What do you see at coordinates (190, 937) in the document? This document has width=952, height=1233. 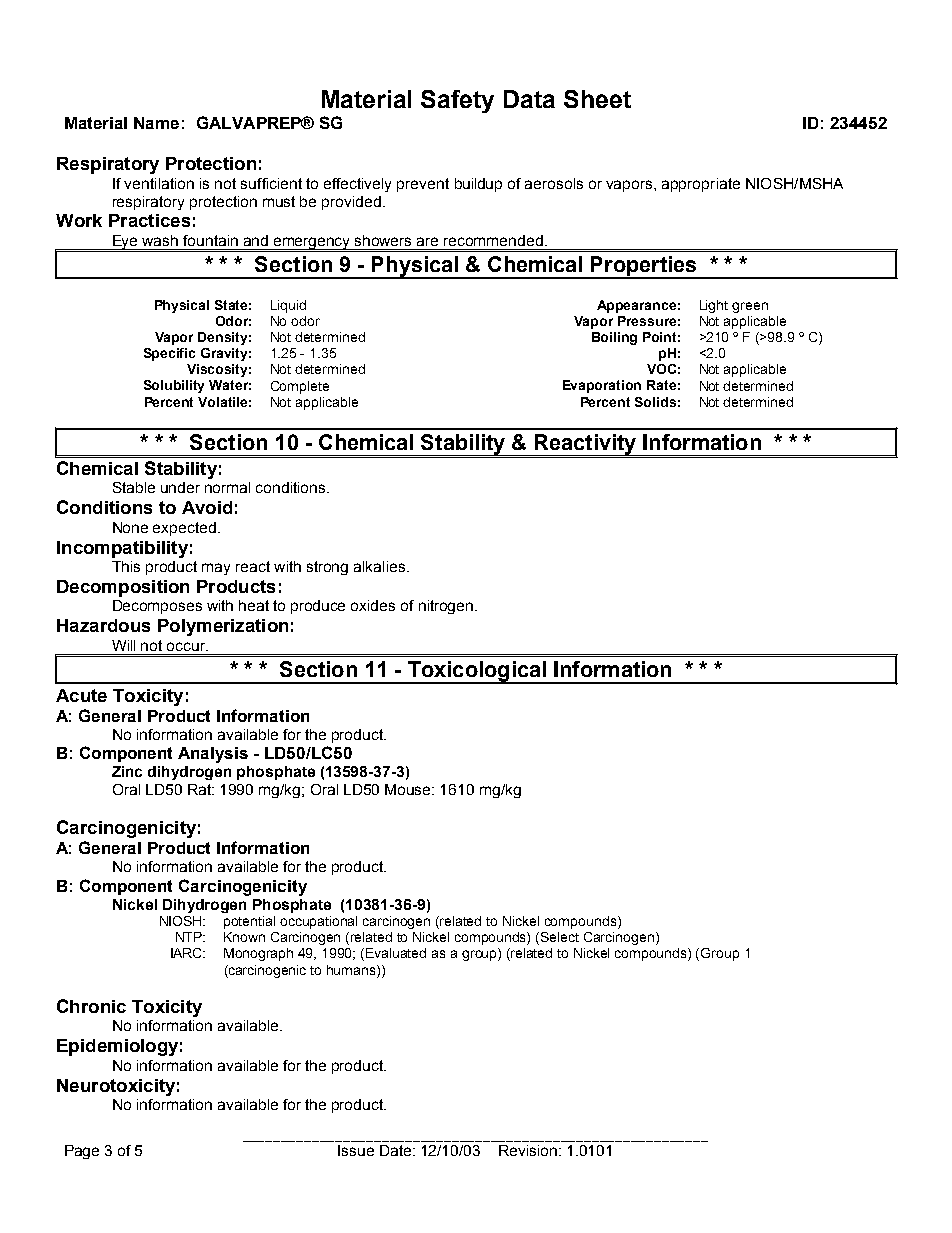 I see `NTP` at bounding box center [190, 937].
